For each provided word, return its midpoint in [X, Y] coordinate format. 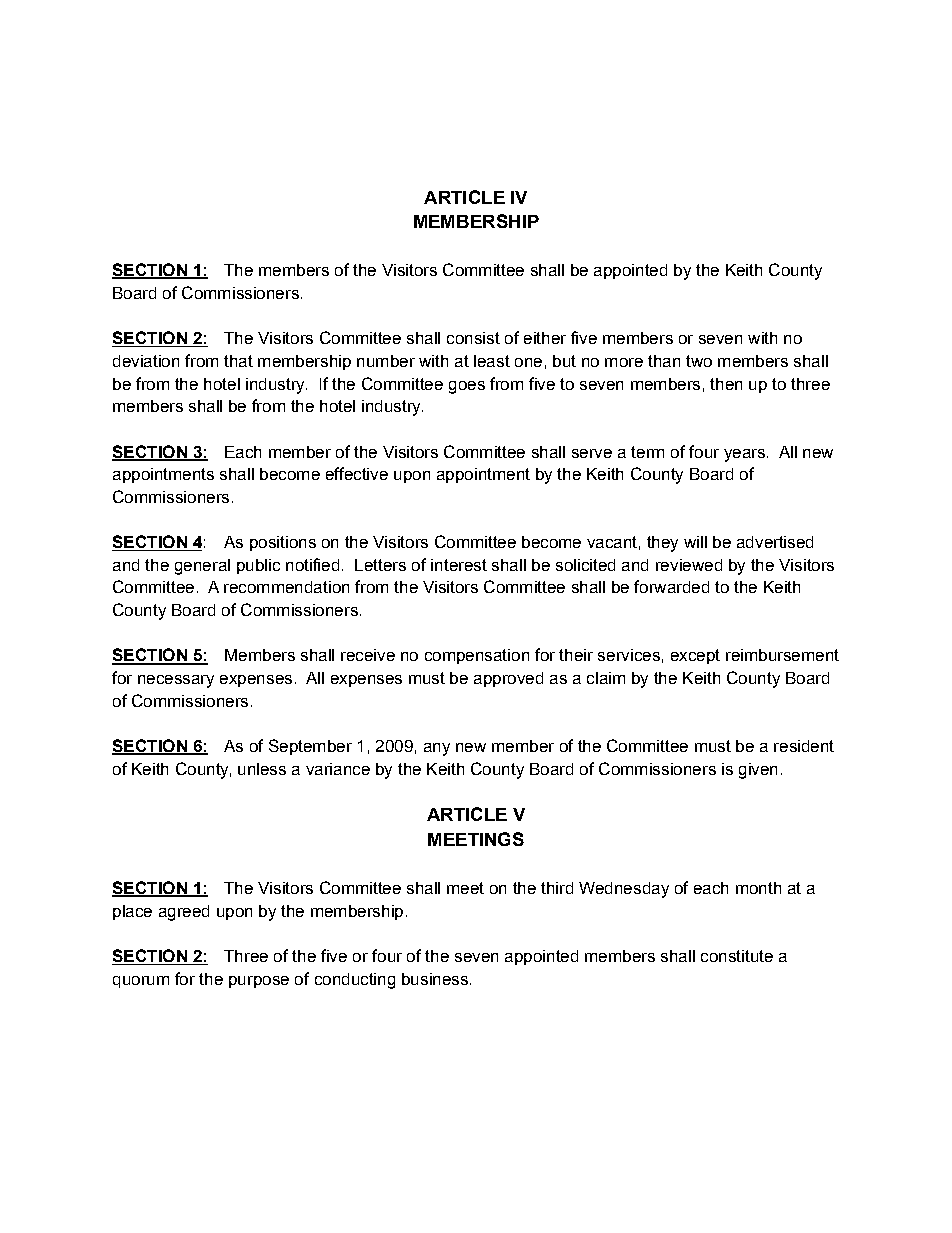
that [238, 361]
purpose [259, 982]
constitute [737, 956]
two [699, 361]
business [435, 979]
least [492, 361]
